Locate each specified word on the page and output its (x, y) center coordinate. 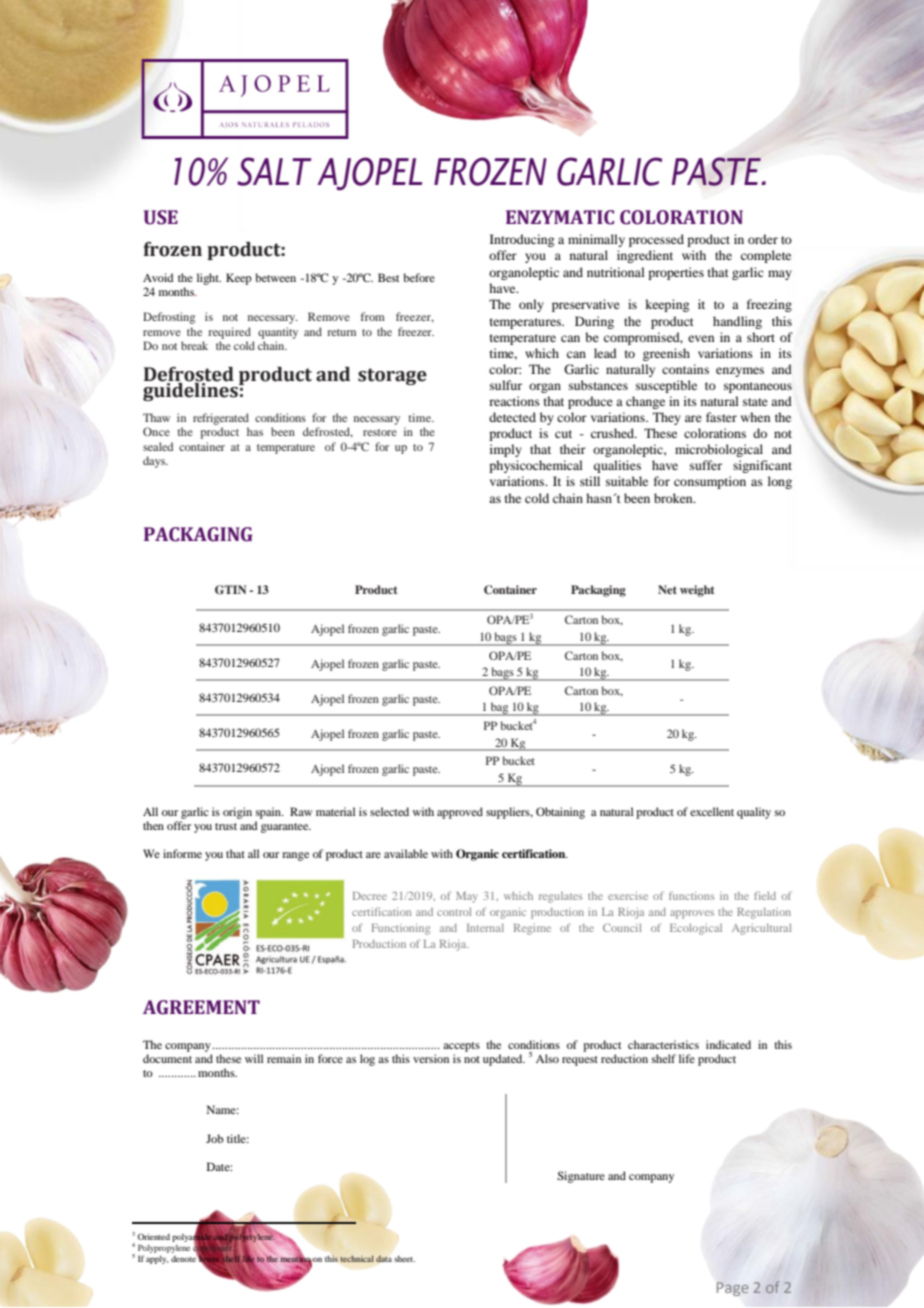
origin (237, 813)
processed (656, 240)
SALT (274, 171)
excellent (712, 811)
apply (157, 1259)
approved (460, 813)
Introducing (522, 240)
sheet (404, 1259)
